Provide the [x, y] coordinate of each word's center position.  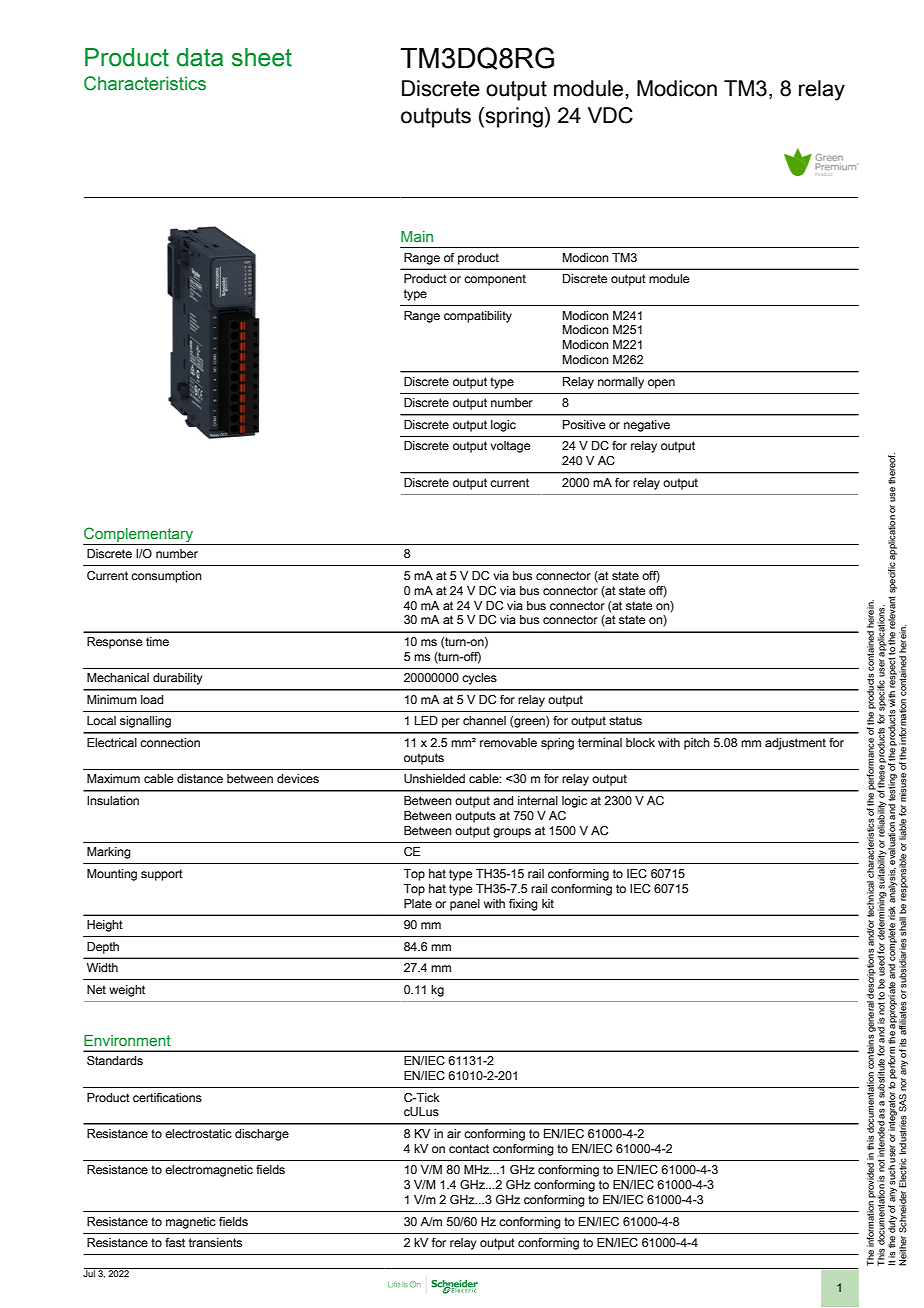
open [661, 384]
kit [548, 903]
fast [175, 1242]
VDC [610, 115]
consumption [166, 577]
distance [200, 778]
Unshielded [434, 778]
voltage [510, 447]
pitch [697, 744]
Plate [418, 903]
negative [647, 426]
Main [417, 236]
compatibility [478, 317]
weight [127, 991]
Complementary [138, 534]
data [200, 57]
